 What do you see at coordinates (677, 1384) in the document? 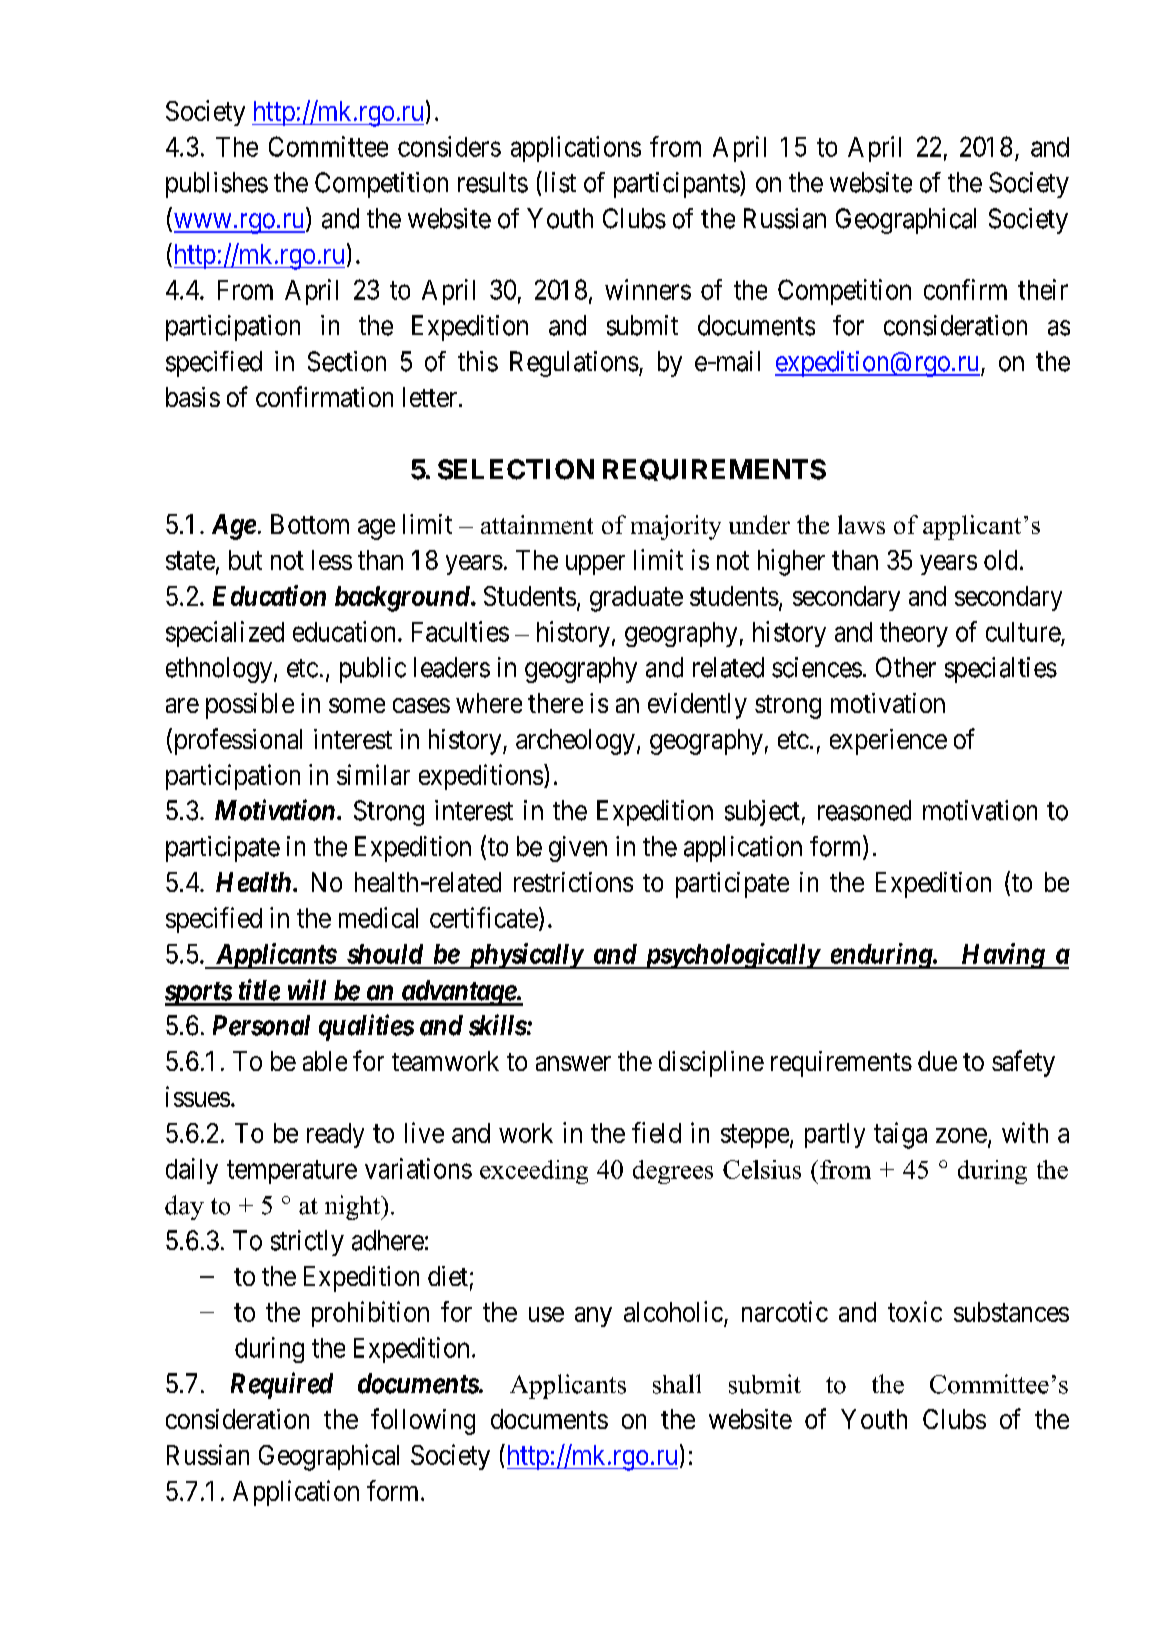
I see `shall` at bounding box center [677, 1384].
